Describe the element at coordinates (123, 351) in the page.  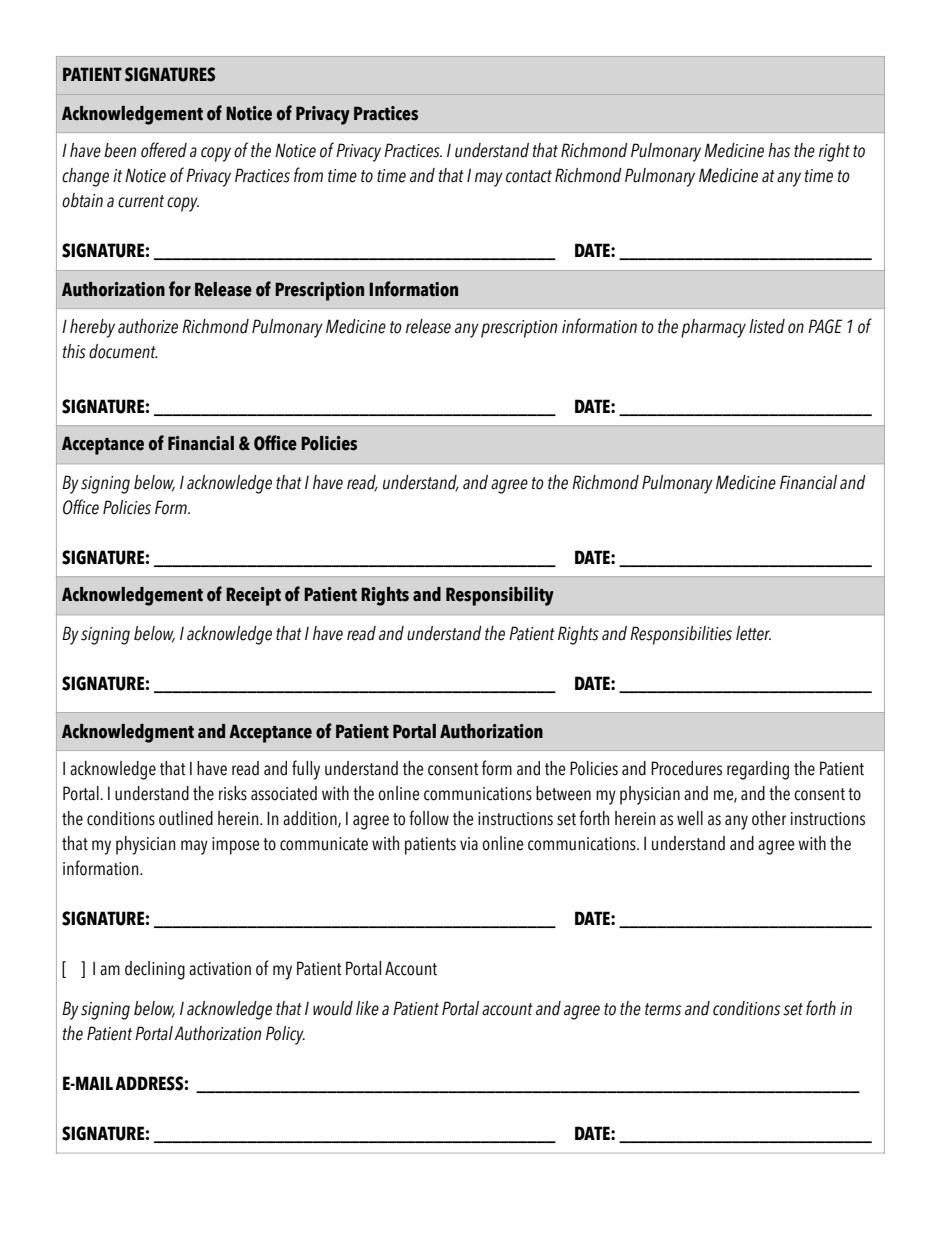
I see `document` at that location.
